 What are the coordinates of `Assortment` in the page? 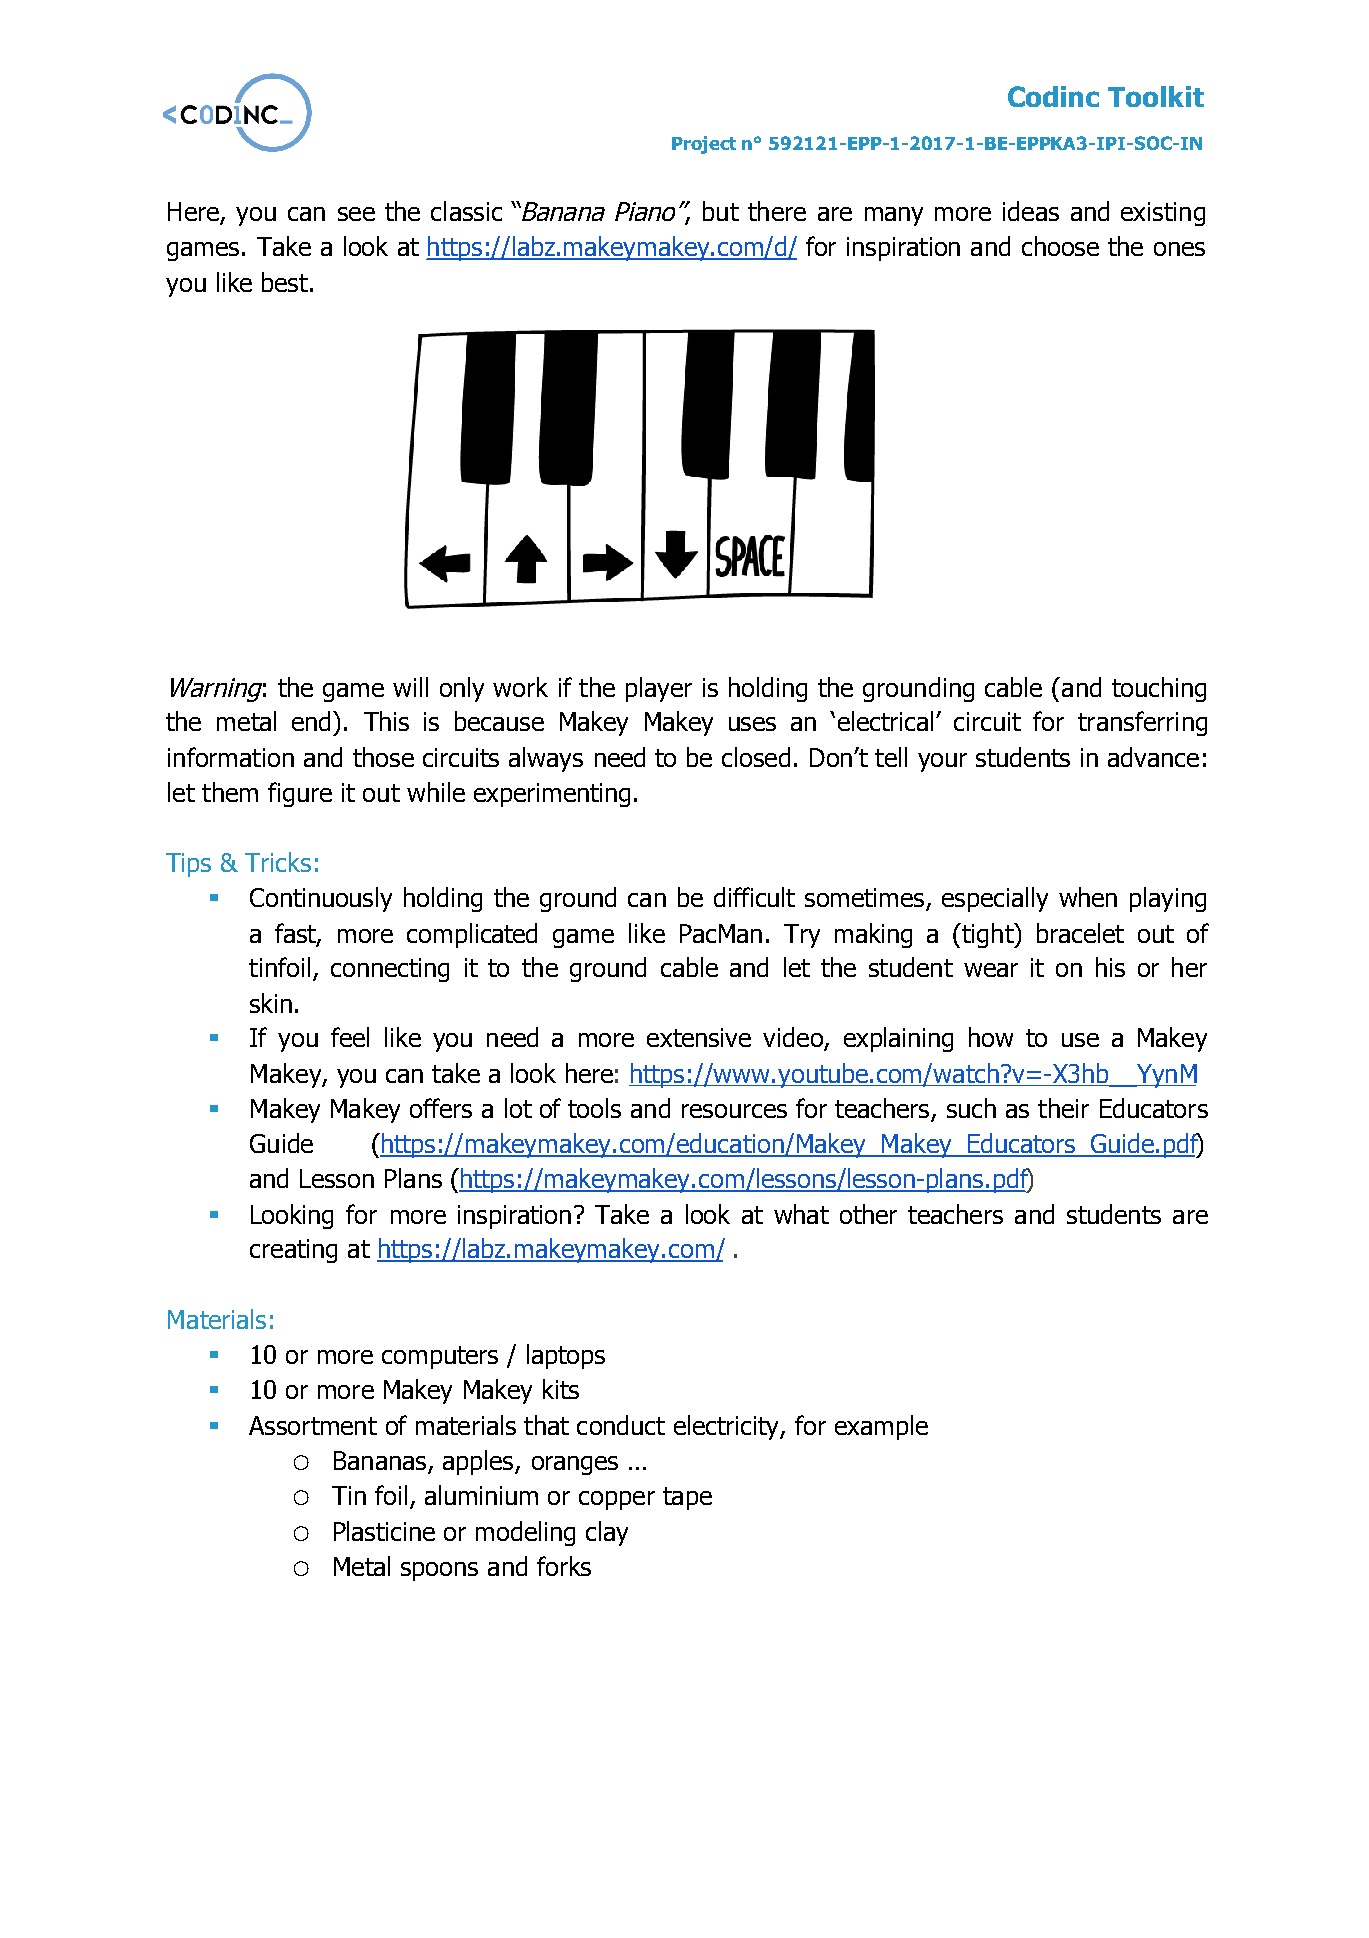 It's located at (313, 1425).
